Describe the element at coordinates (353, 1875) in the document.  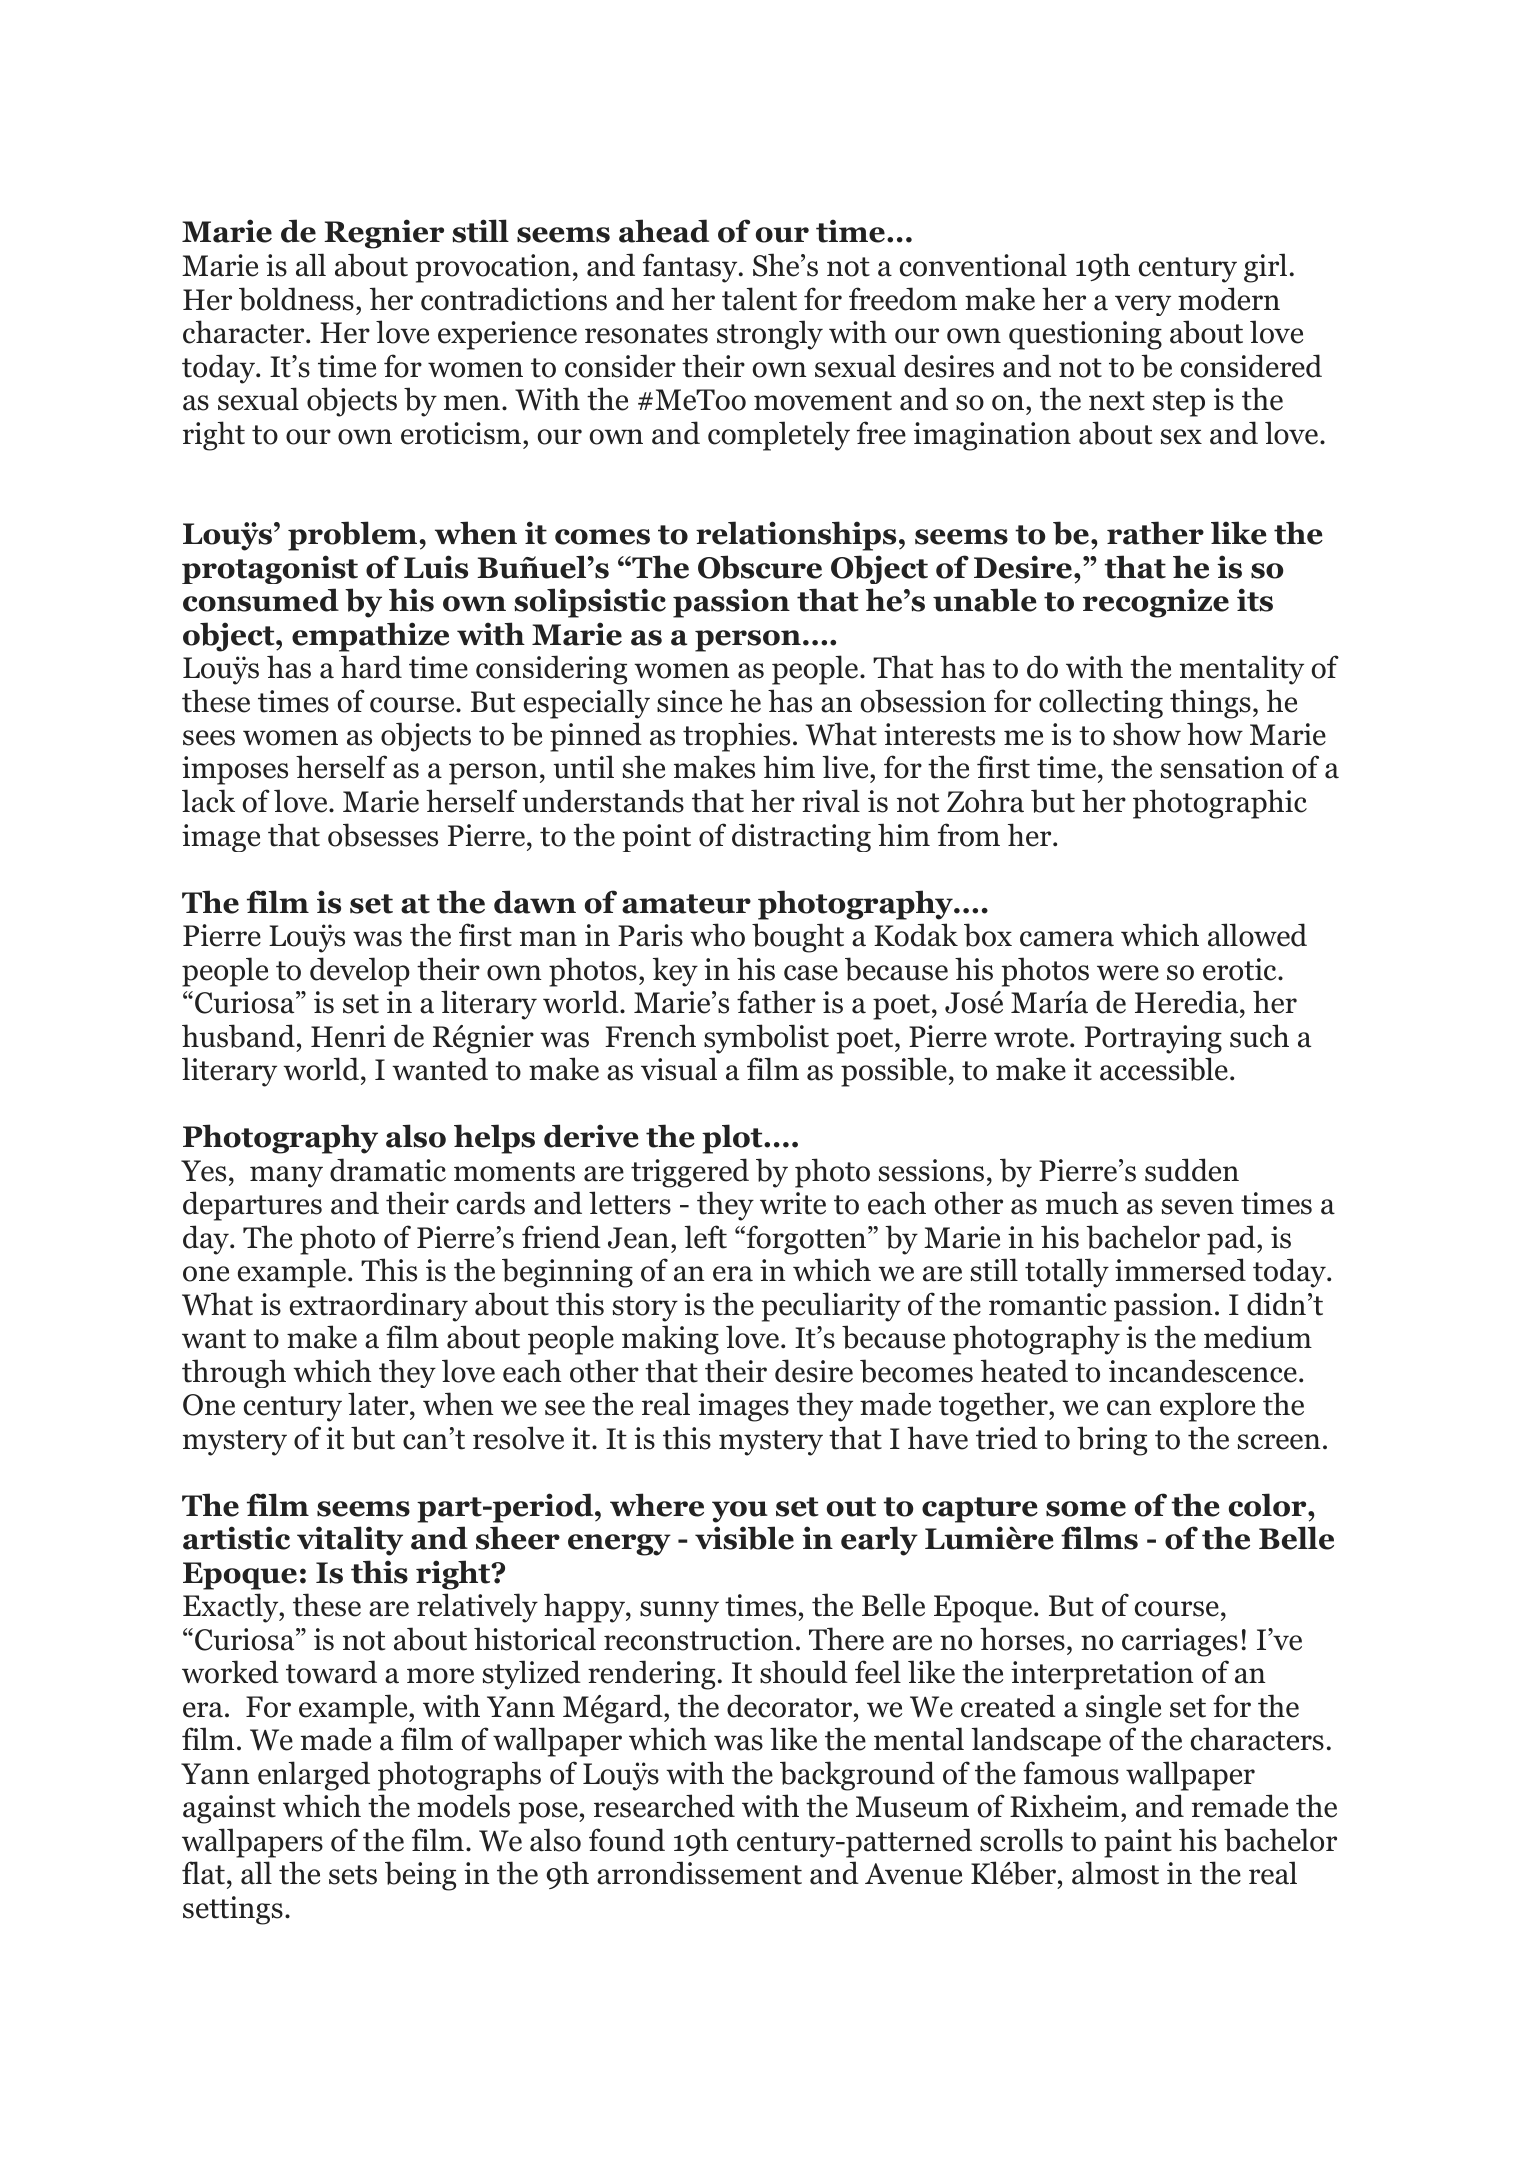
I see `sets` at that location.
